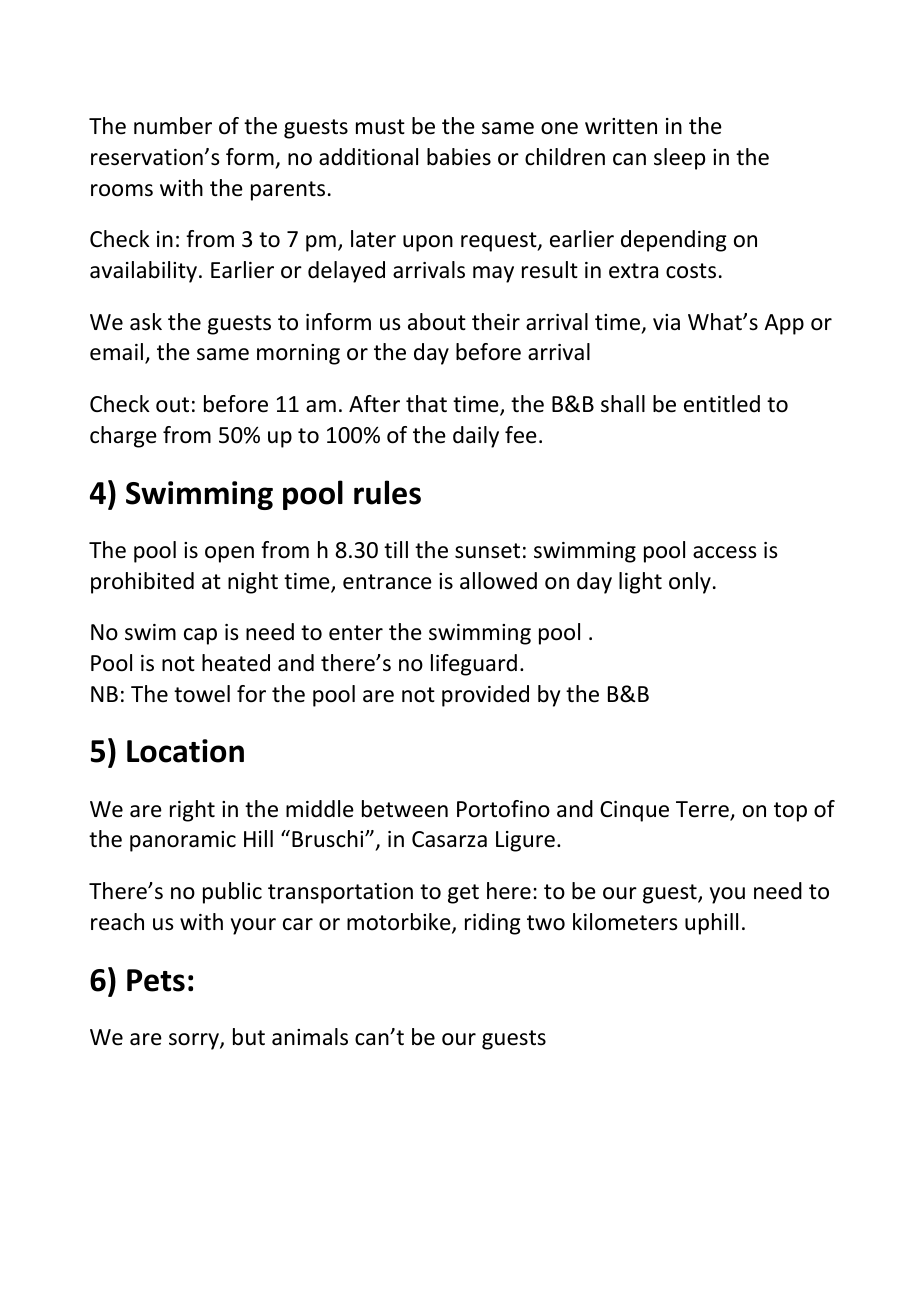 The image size is (924, 1308). Describe the element at coordinates (426, 404) in the image. I see `that` at that location.
